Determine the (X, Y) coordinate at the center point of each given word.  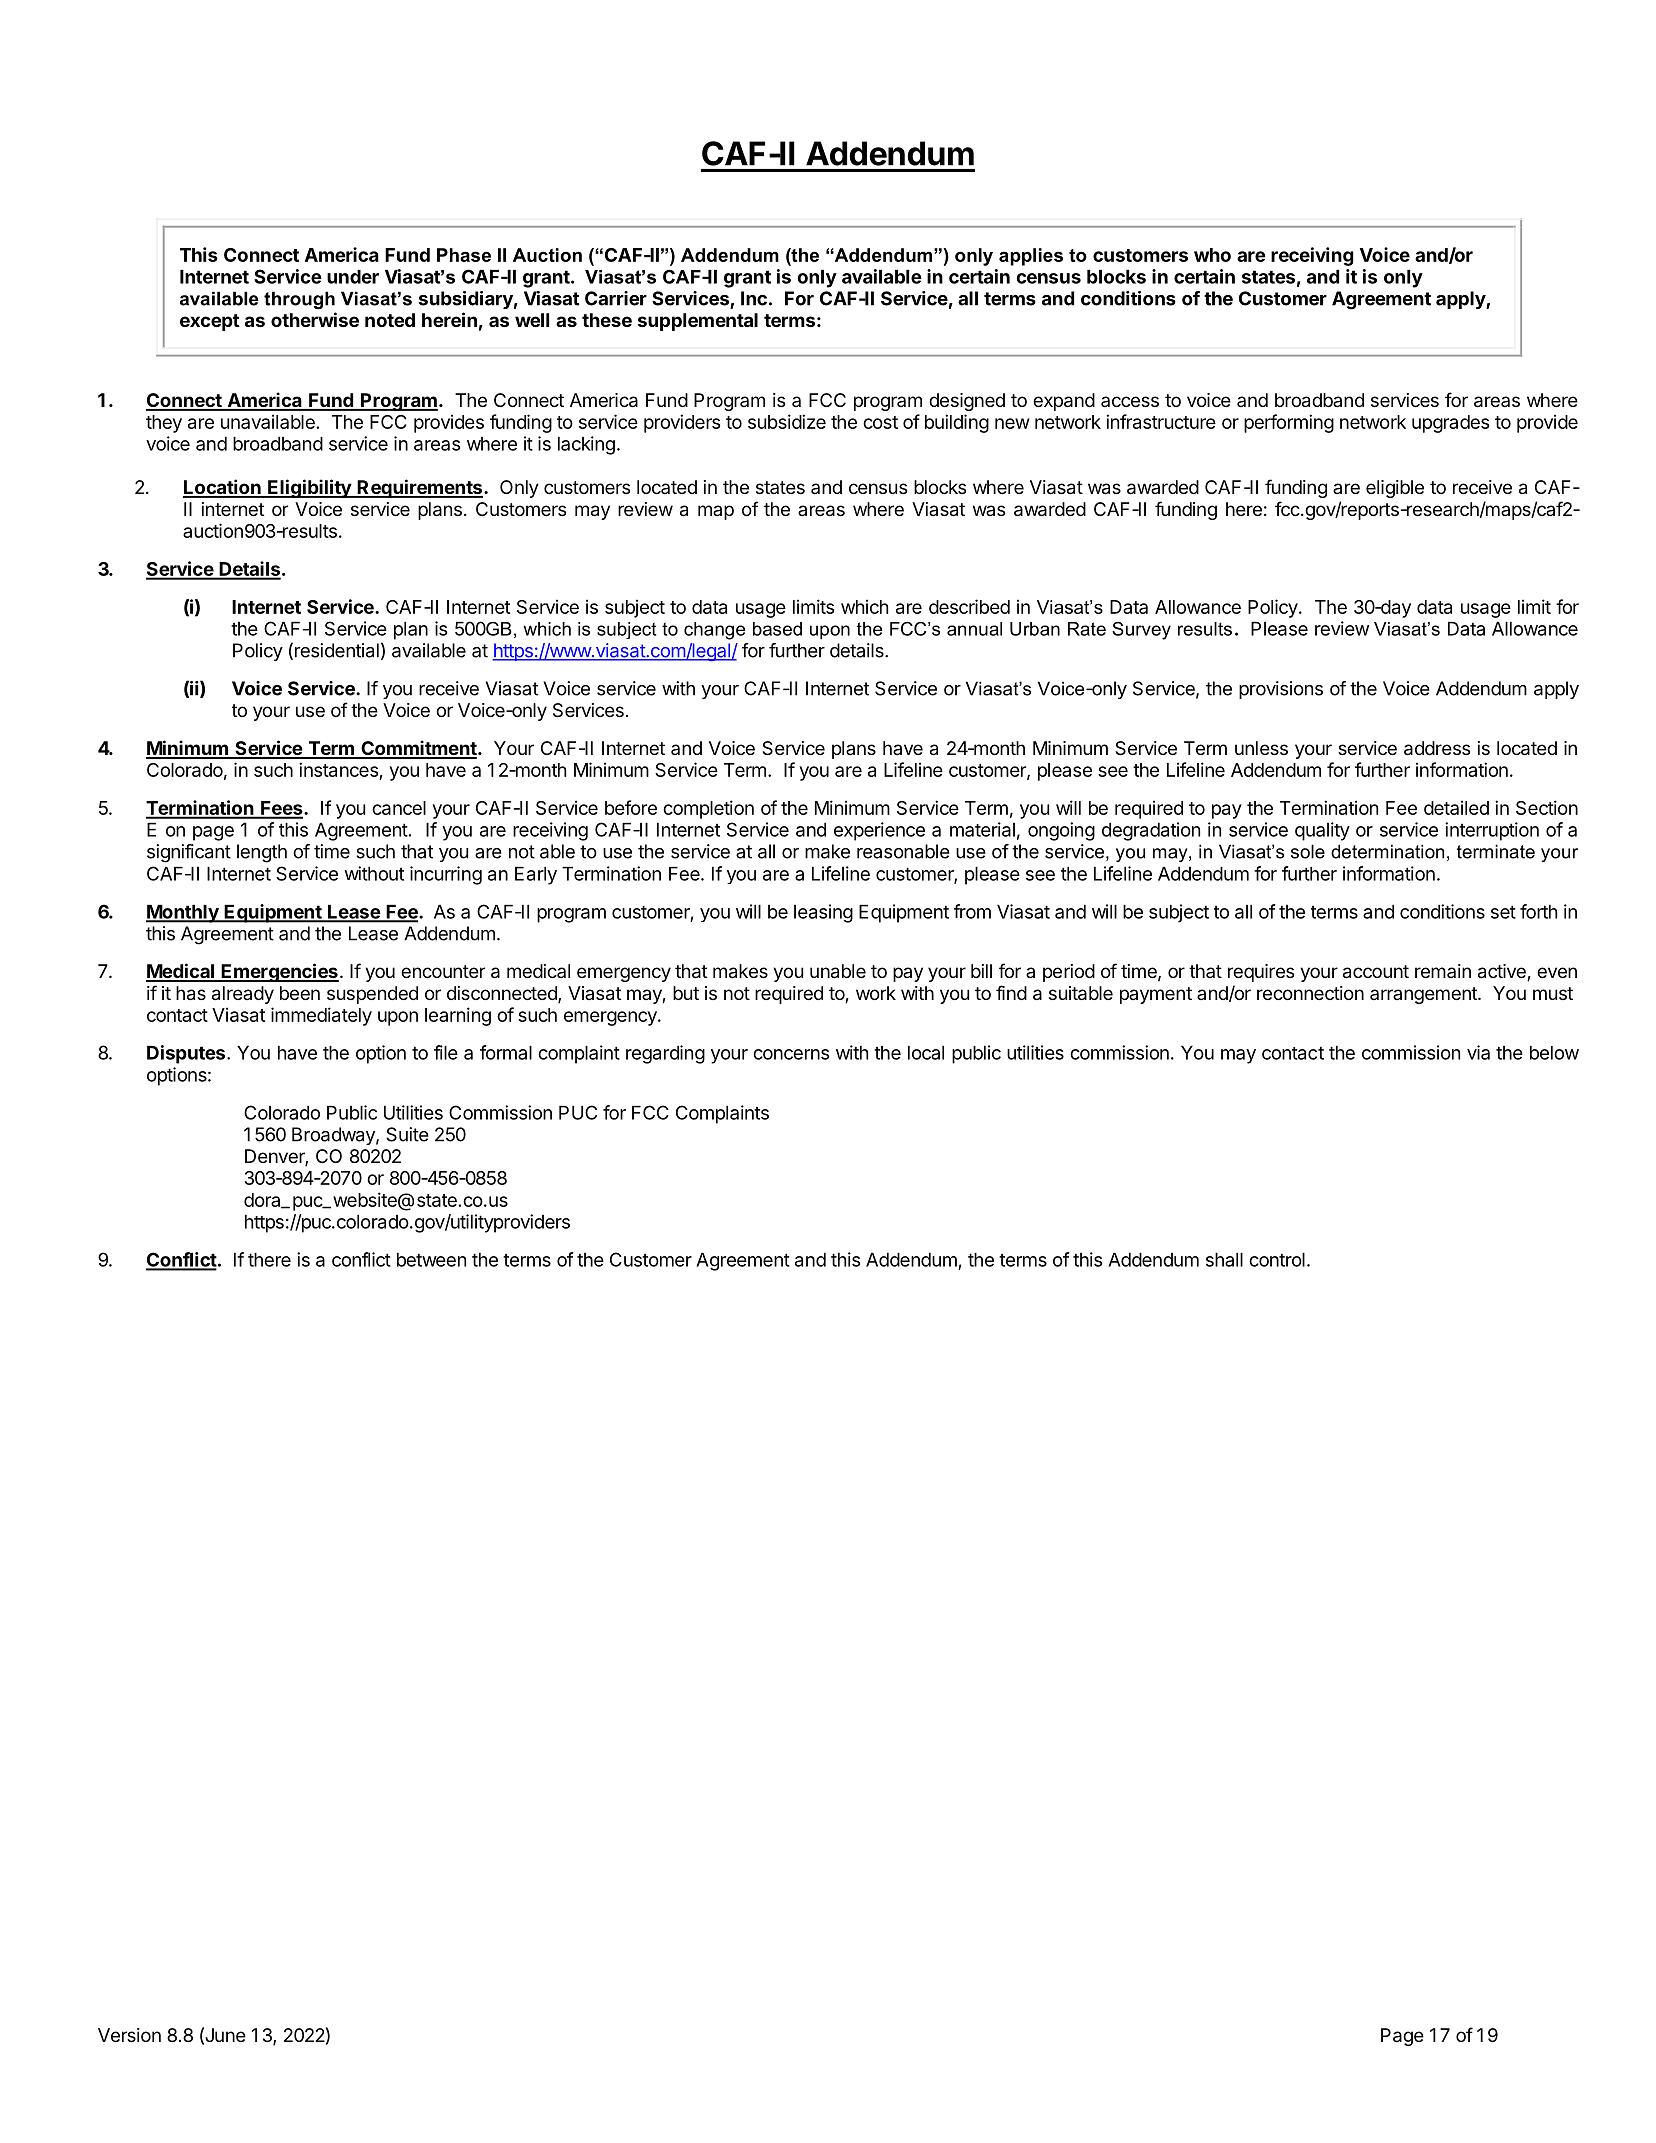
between (431, 1259)
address (1437, 748)
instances (339, 771)
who (1212, 255)
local (926, 1052)
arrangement (1424, 995)
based (777, 629)
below (1554, 1052)
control (1277, 1259)
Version (129, 2035)
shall (1224, 1259)
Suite (407, 1134)
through (299, 300)
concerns (791, 1054)
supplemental (698, 322)
